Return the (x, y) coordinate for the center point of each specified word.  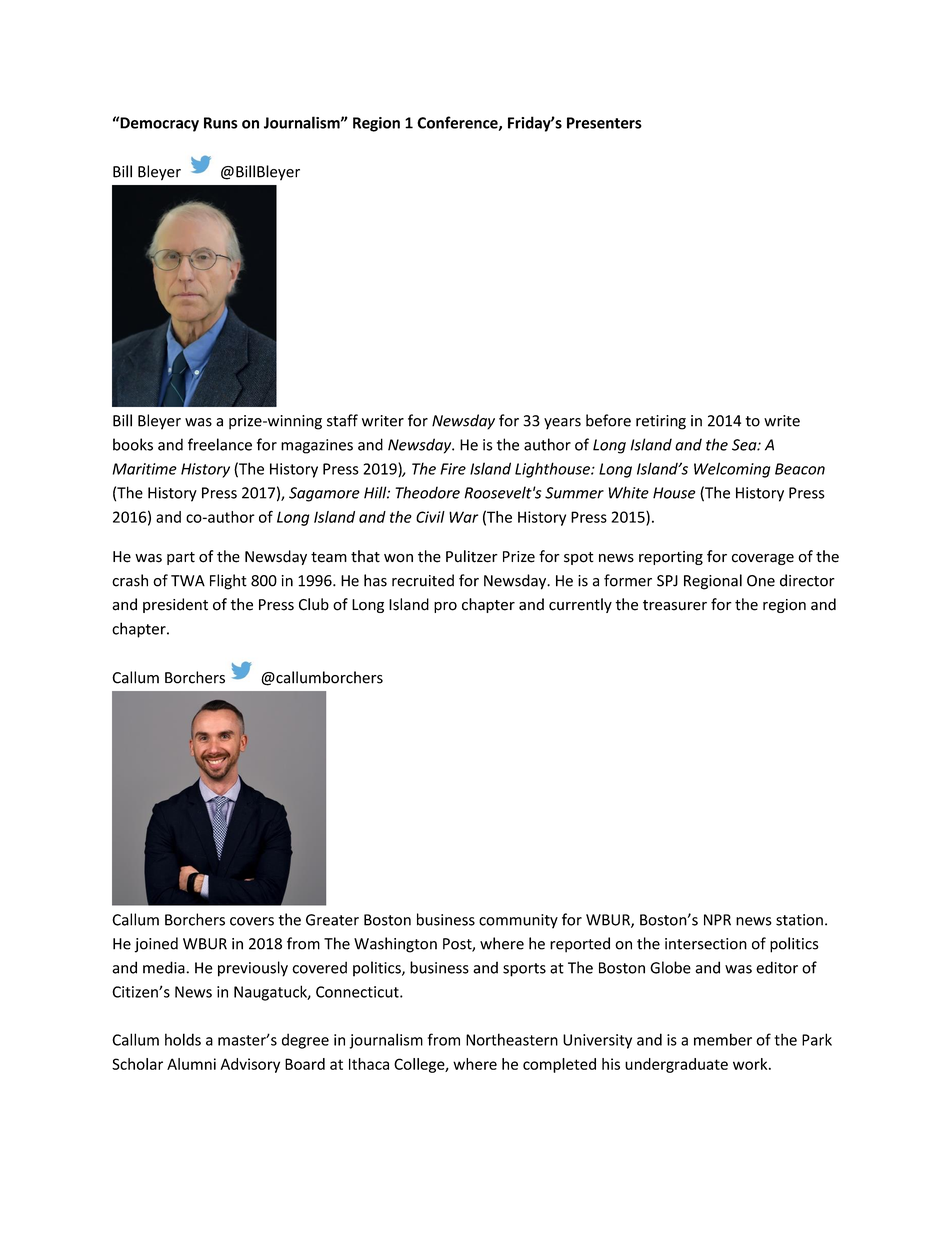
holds (183, 1039)
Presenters (604, 123)
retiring (661, 422)
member (723, 1039)
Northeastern (512, 1039)
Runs (221, 123)
